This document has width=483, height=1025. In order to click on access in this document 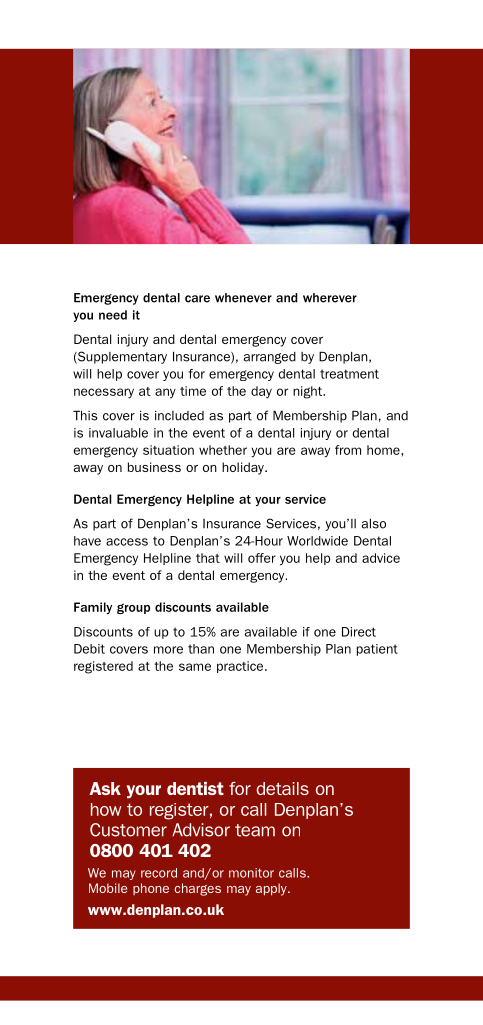, I will do `click(127, 542)`.
